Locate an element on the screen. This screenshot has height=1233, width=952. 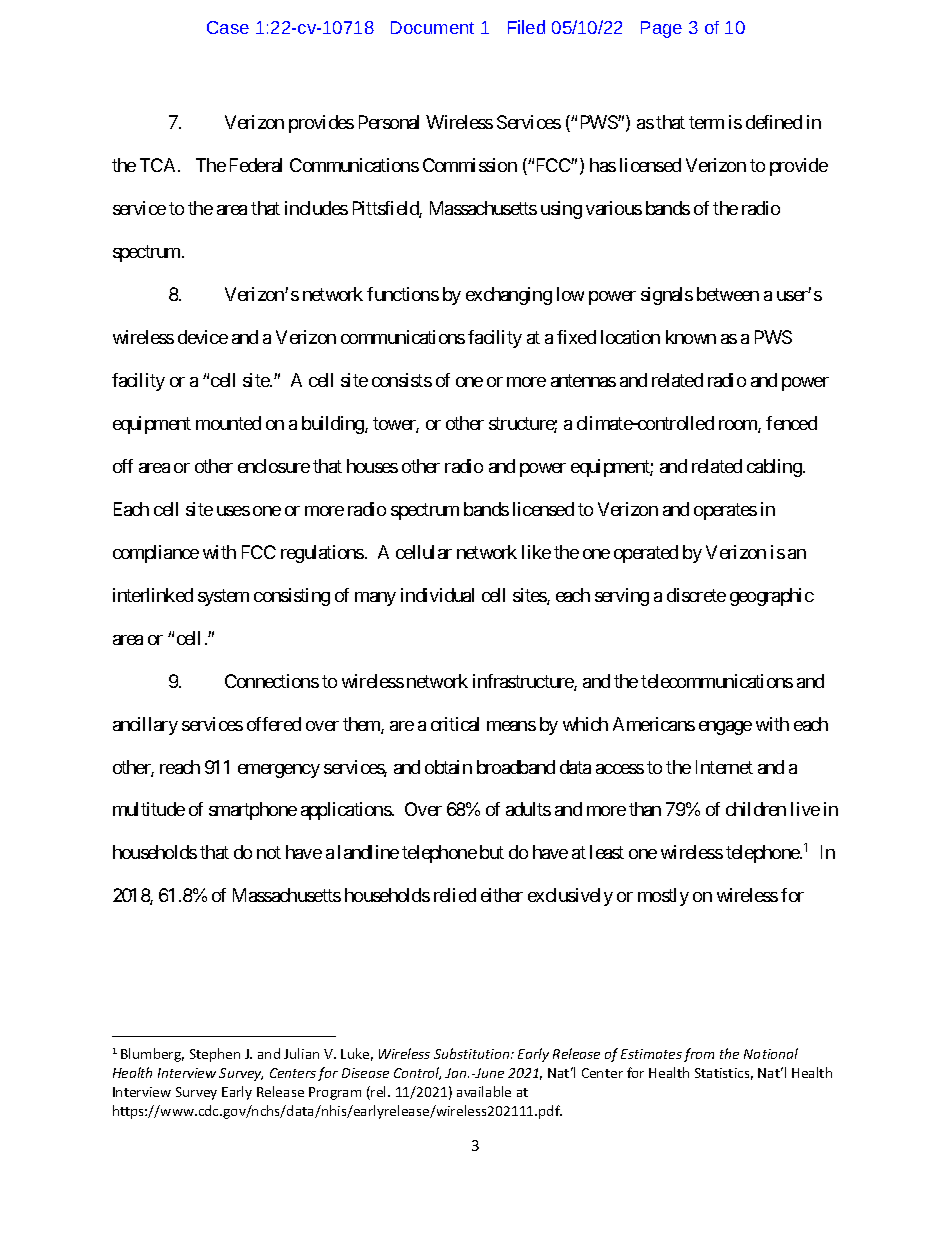
engage is located at coordinates (725, 728).
